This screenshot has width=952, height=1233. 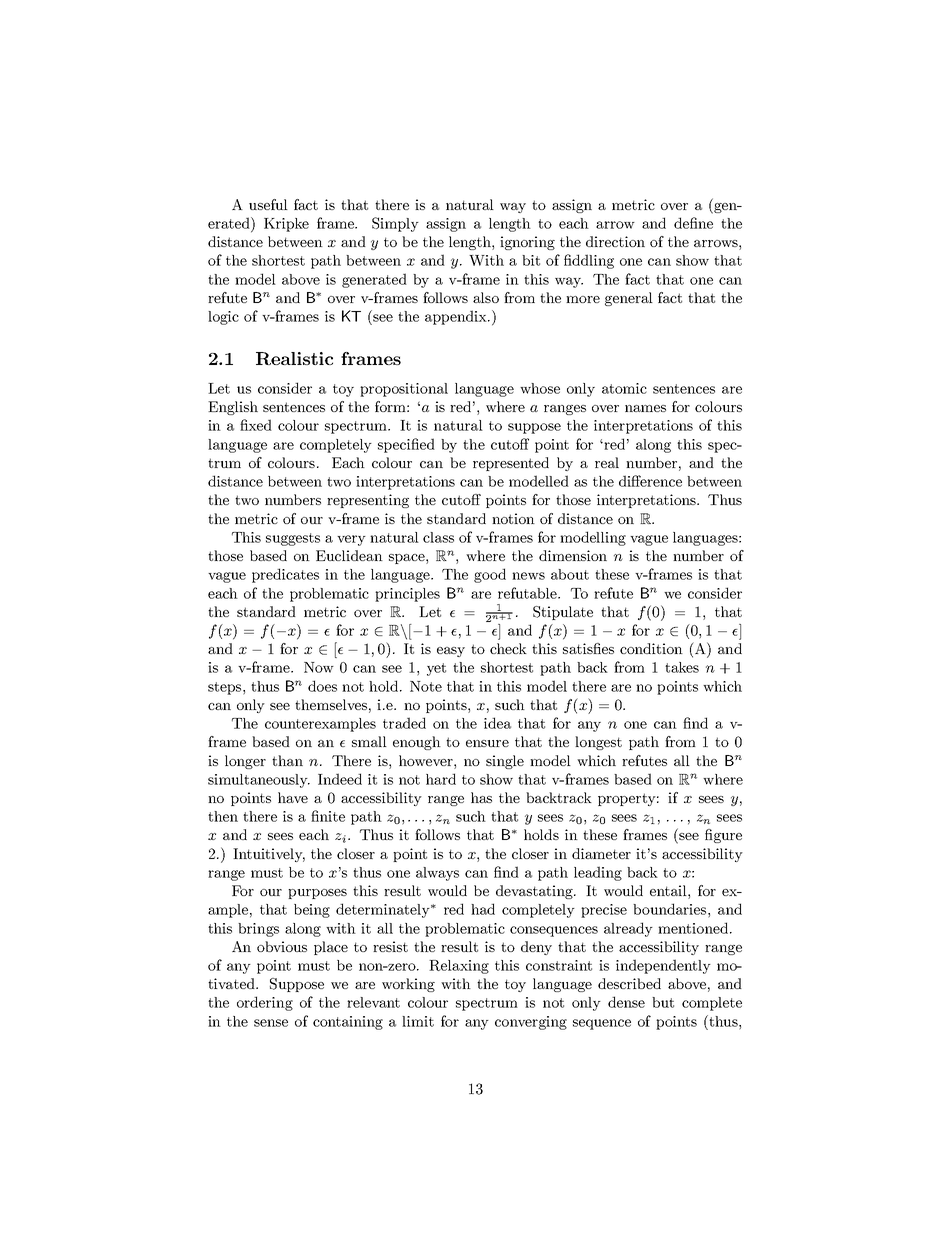 What do you see at coordinates (265, 1003) in the screenshot?
I see `ordering` at bounding box center [265, 1003].
